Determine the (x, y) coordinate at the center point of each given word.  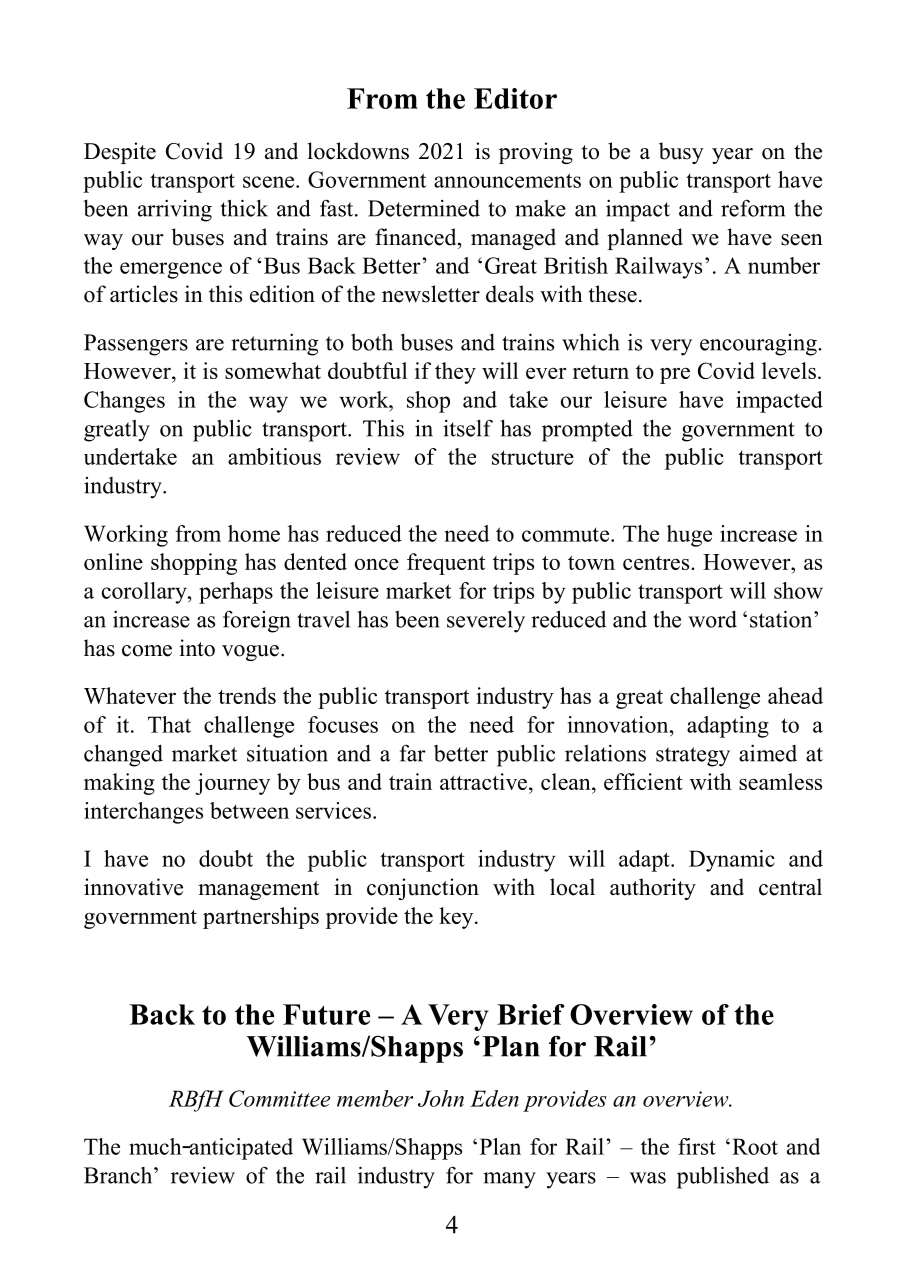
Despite (120, 153)
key (457, 918)
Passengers (136, 345)
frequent (446, 564)
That (169, 724)
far (413, 753)
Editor (515, 98)
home (254, 533)
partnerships (261, 918)
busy (681, 153)
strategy (693, 757)
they (455, 373)
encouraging (759, 345)
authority (653, 889)
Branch (119, 1175)
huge (689, 536)
